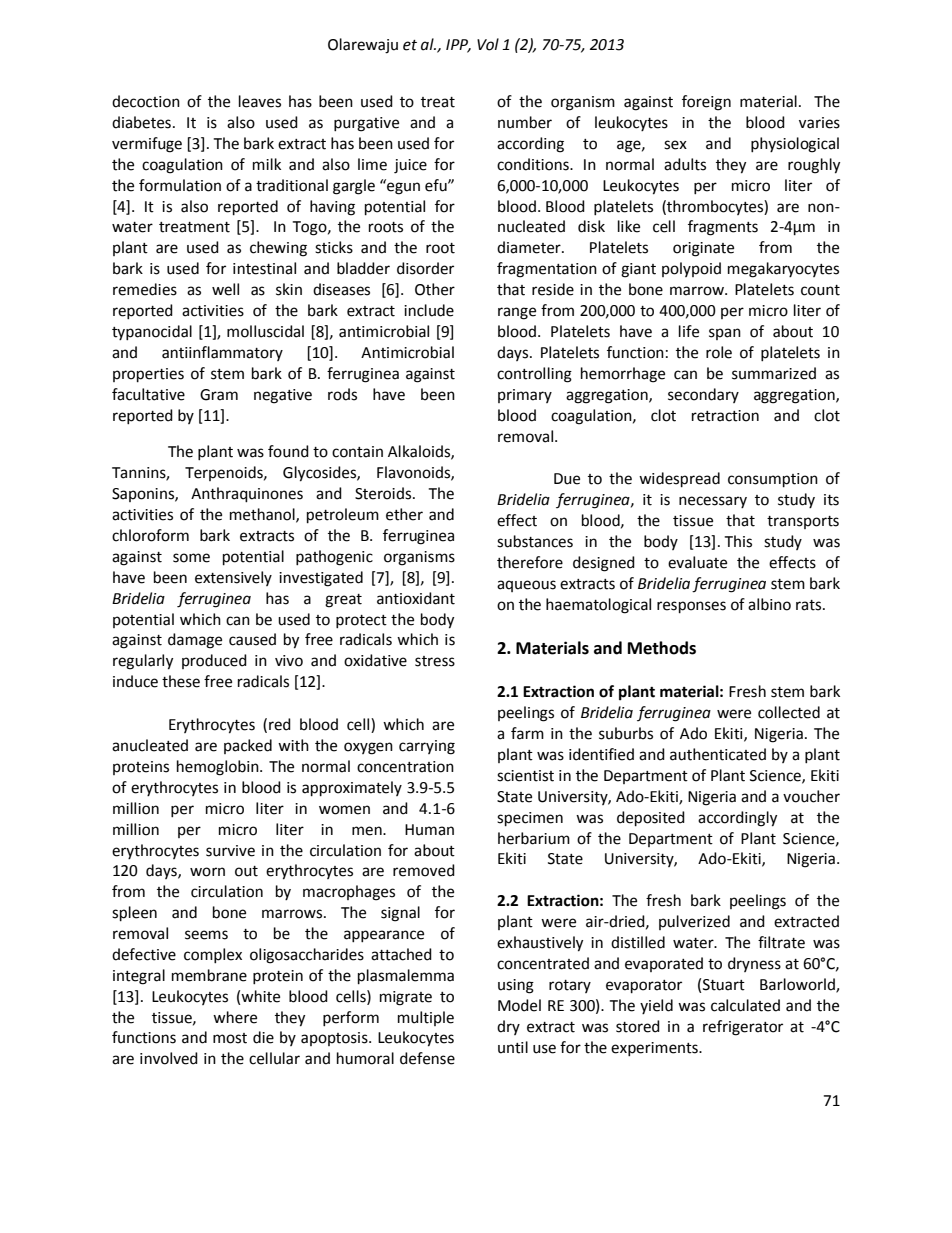  What do you see at coordinates (525, 122) in the page?
I see `number` at bounding box center [525, 122].
